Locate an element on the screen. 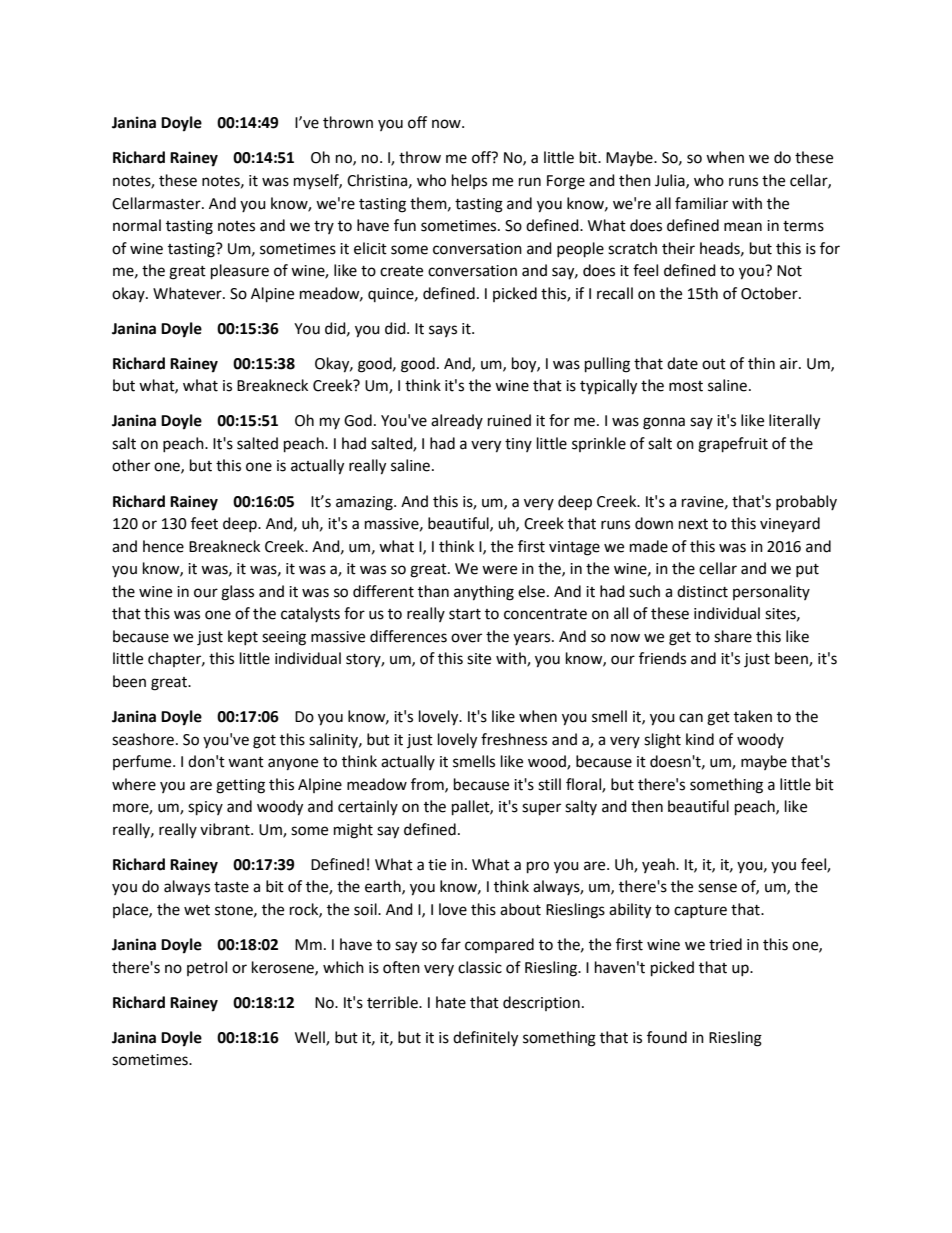 This screenshot has height=1233, width=952. familiar is located at coordinates (701, 203).
